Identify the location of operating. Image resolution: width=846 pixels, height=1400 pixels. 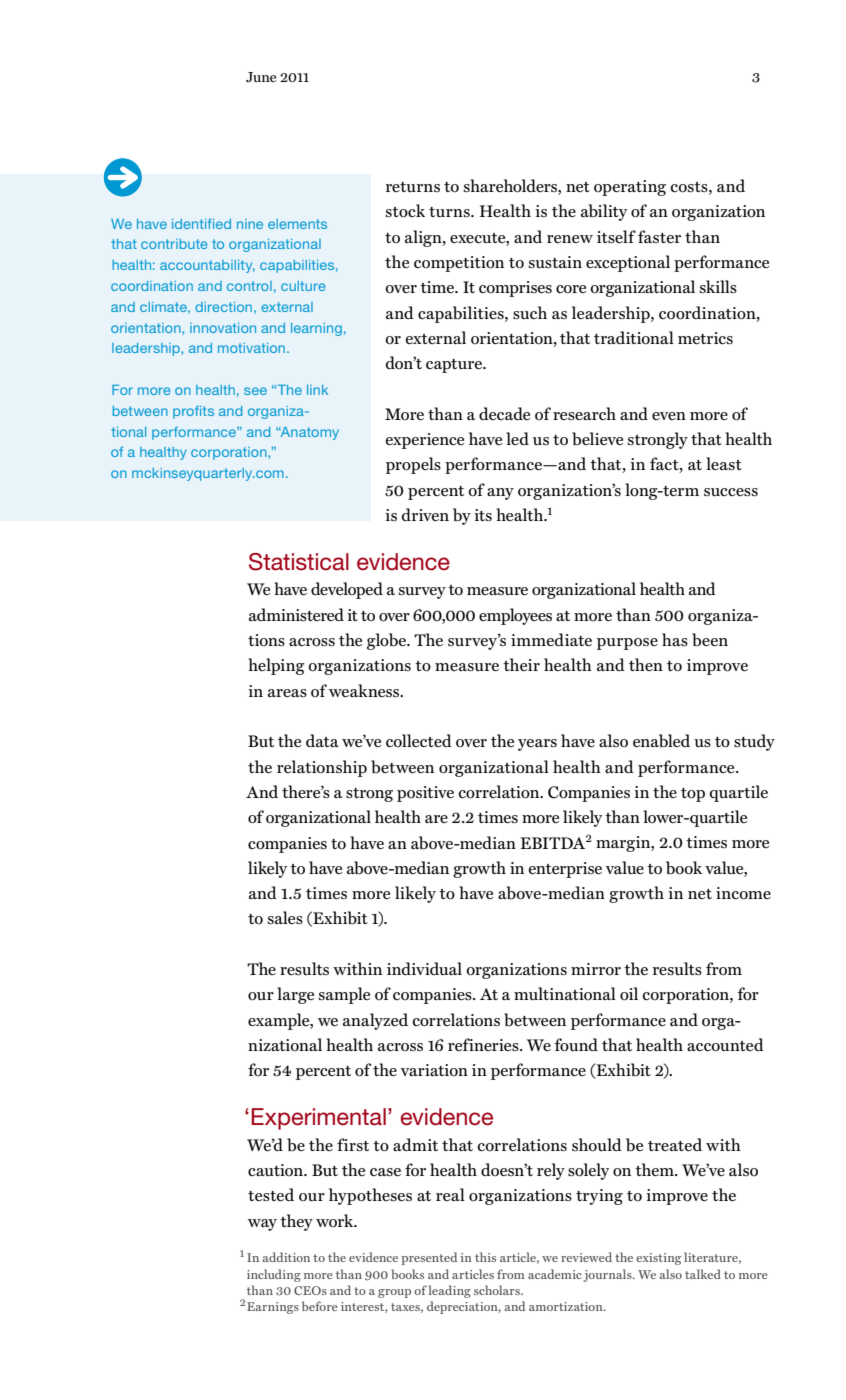
(630, 188).
